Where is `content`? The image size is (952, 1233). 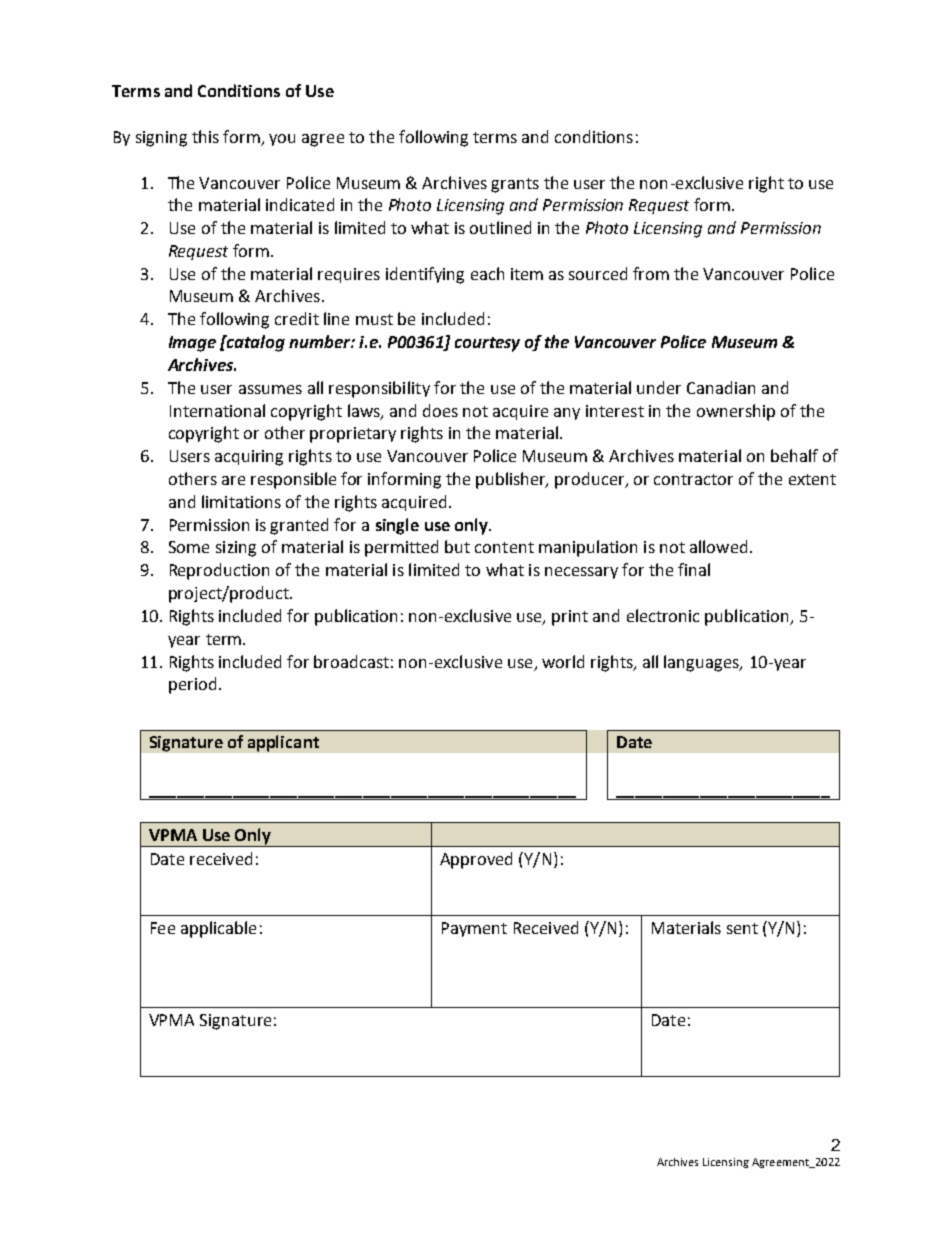 content is located at coordinates (504, 547).
